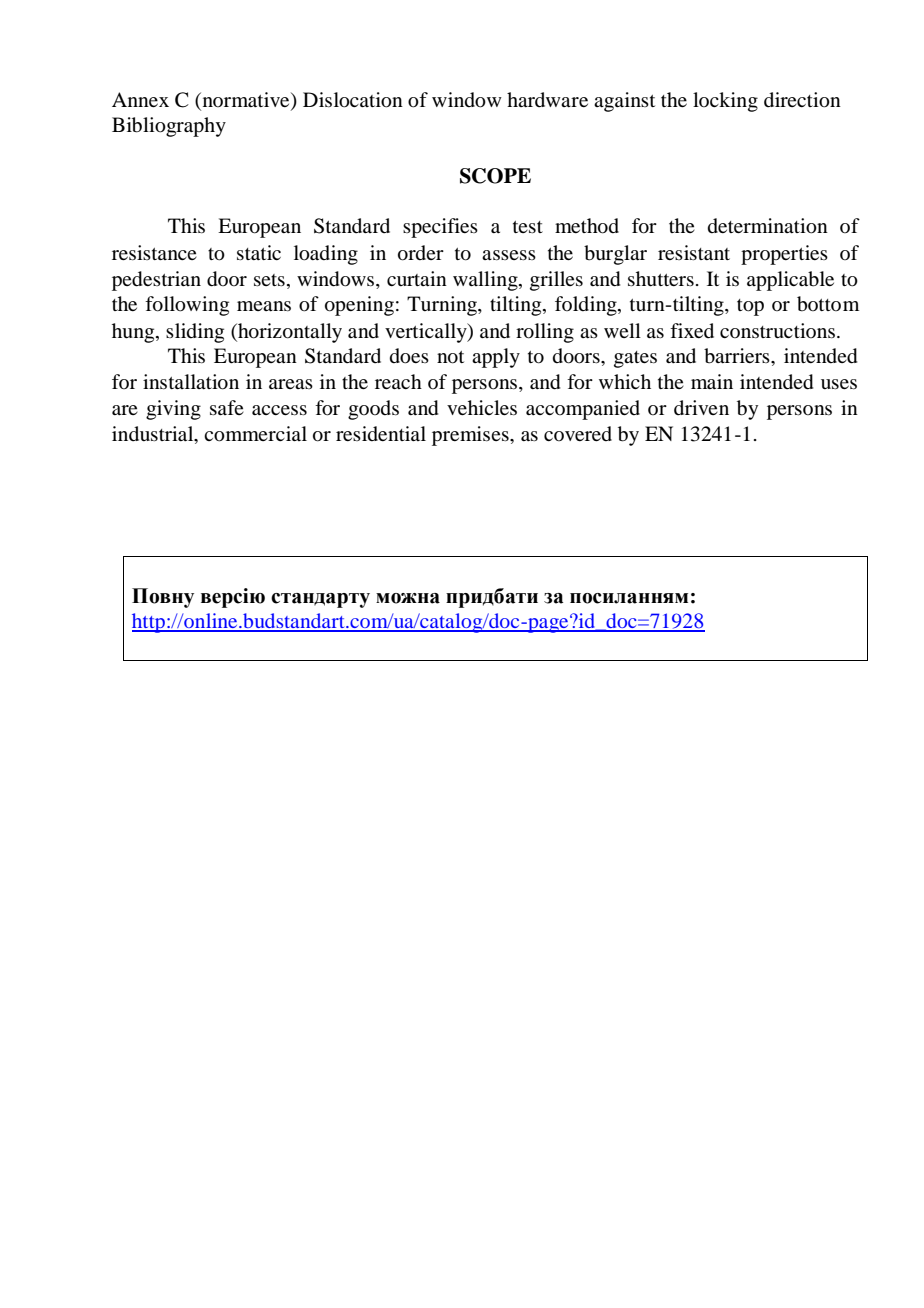  Describe the element at coordinates (246, 101) in the screenshot. I see `normative` at that location.
